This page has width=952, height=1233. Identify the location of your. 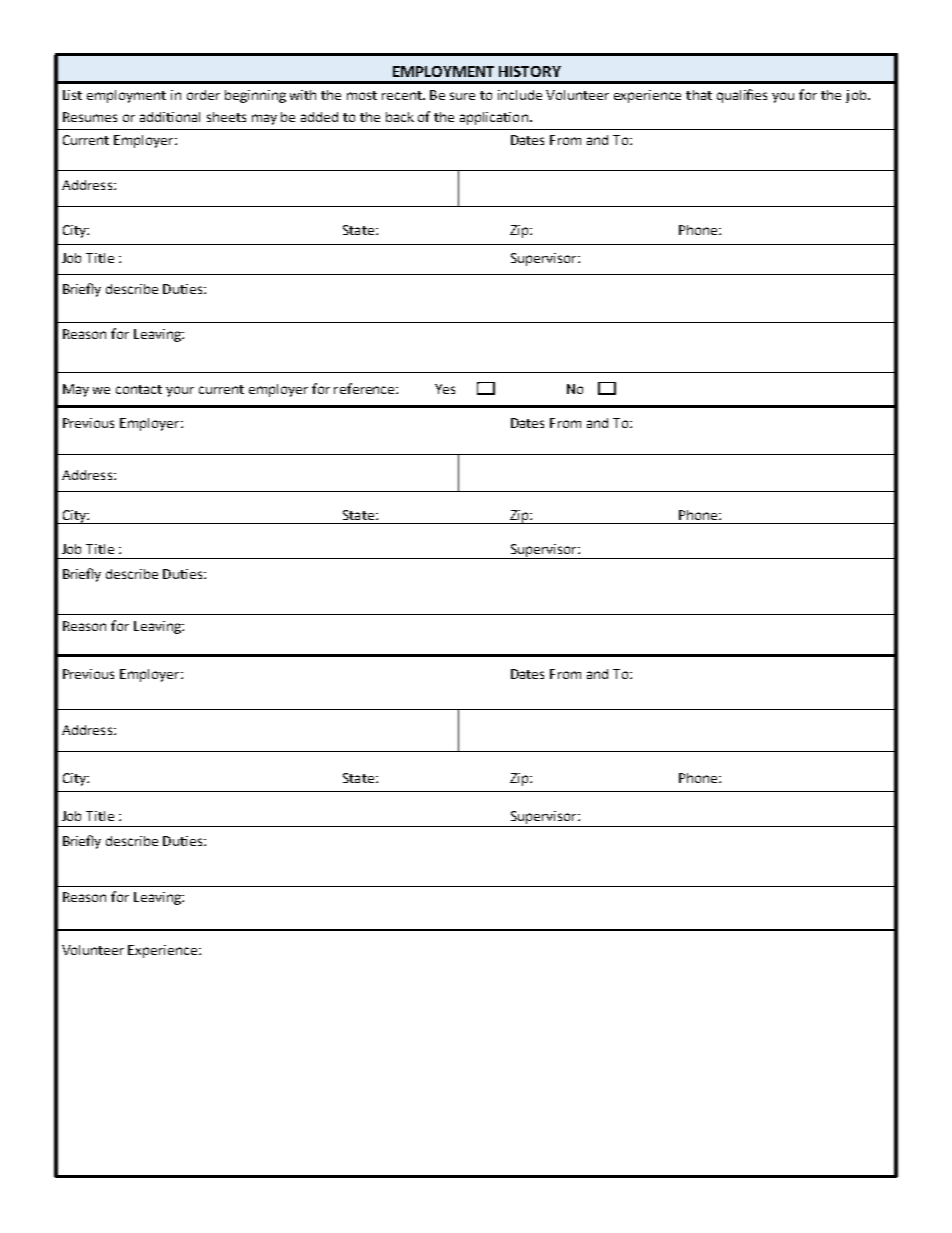
(180, 391).
